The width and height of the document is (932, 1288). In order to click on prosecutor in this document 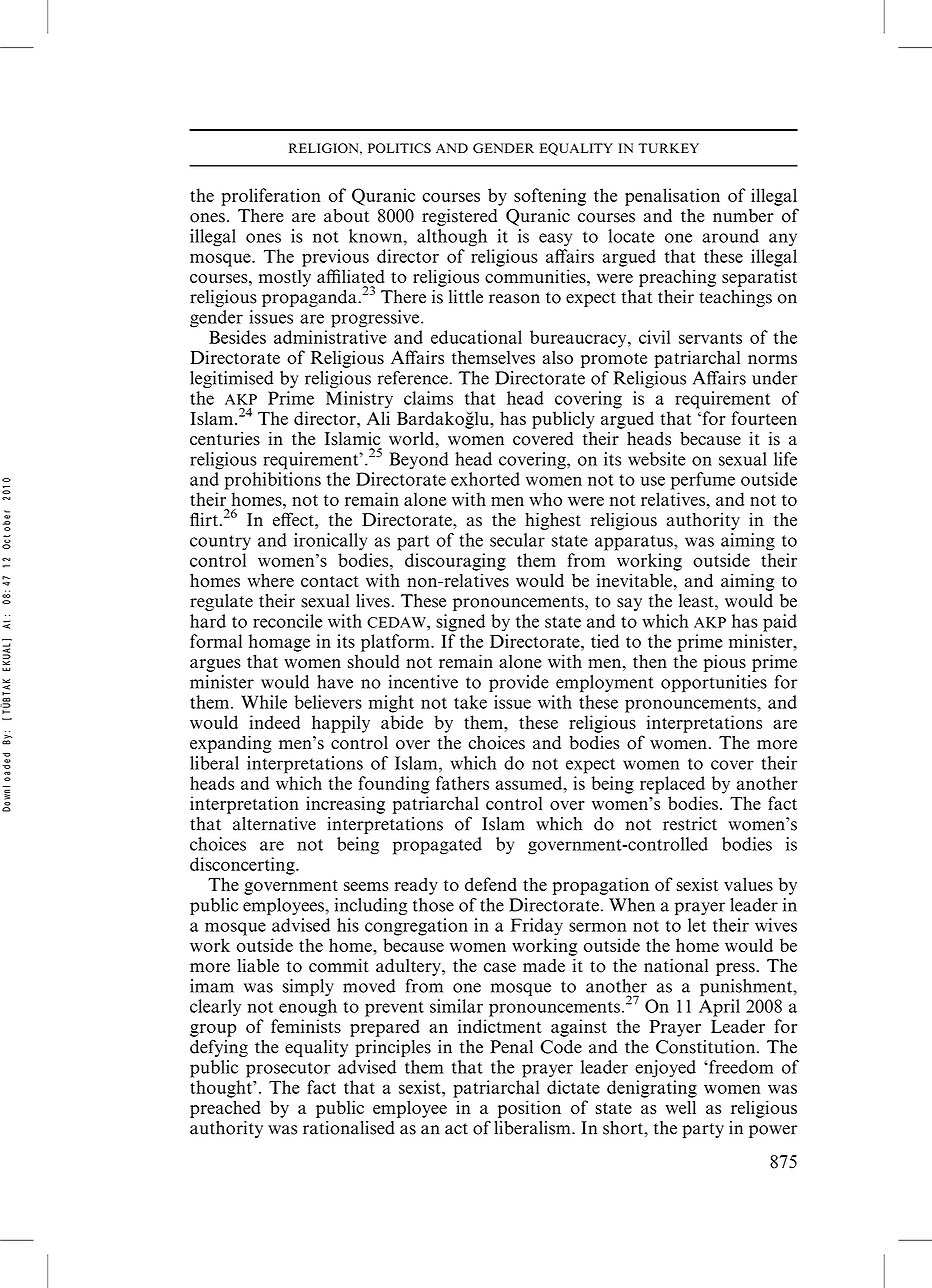, I will do `click(288, 1070)`.
